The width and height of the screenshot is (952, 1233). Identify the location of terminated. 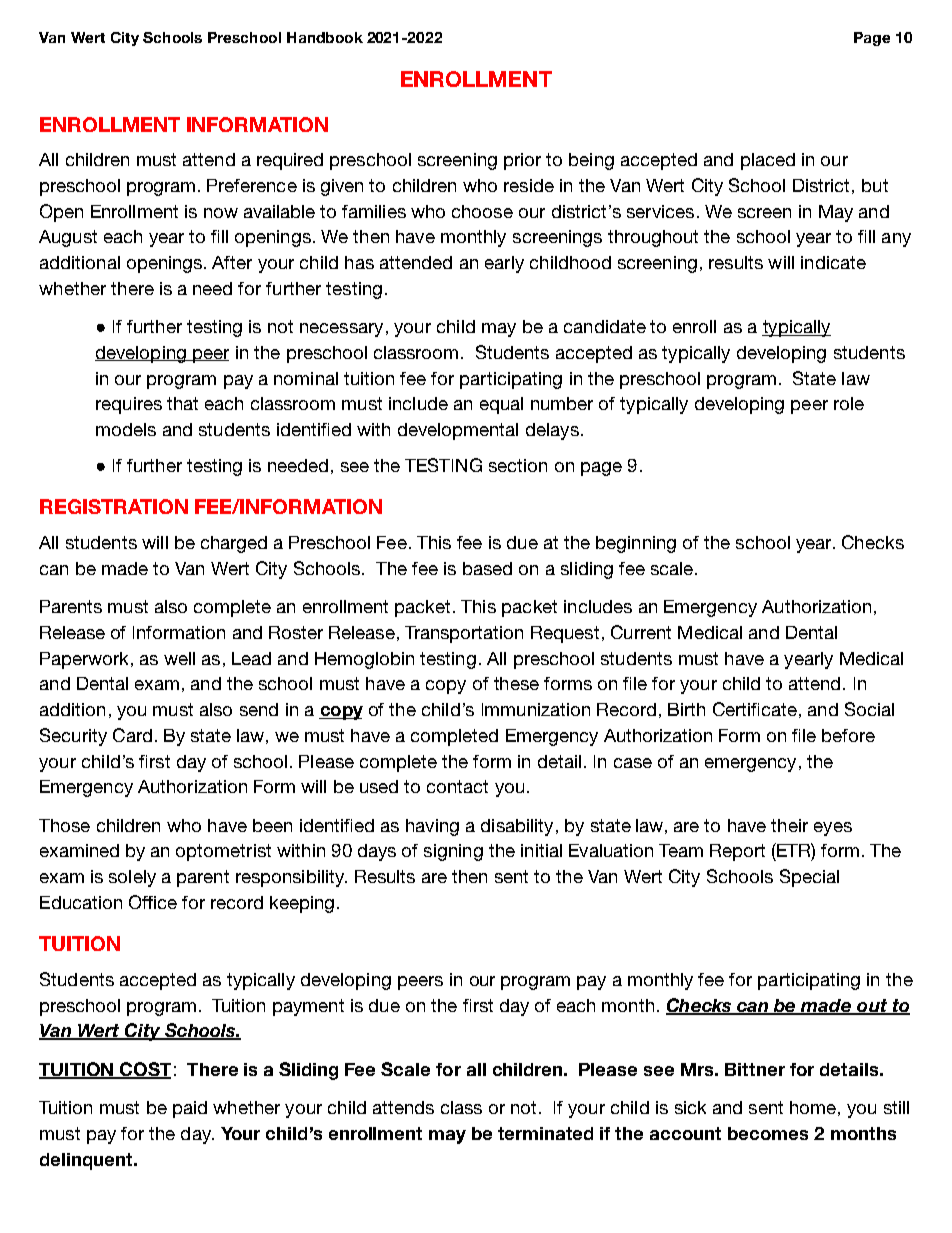
(545, 1133).
